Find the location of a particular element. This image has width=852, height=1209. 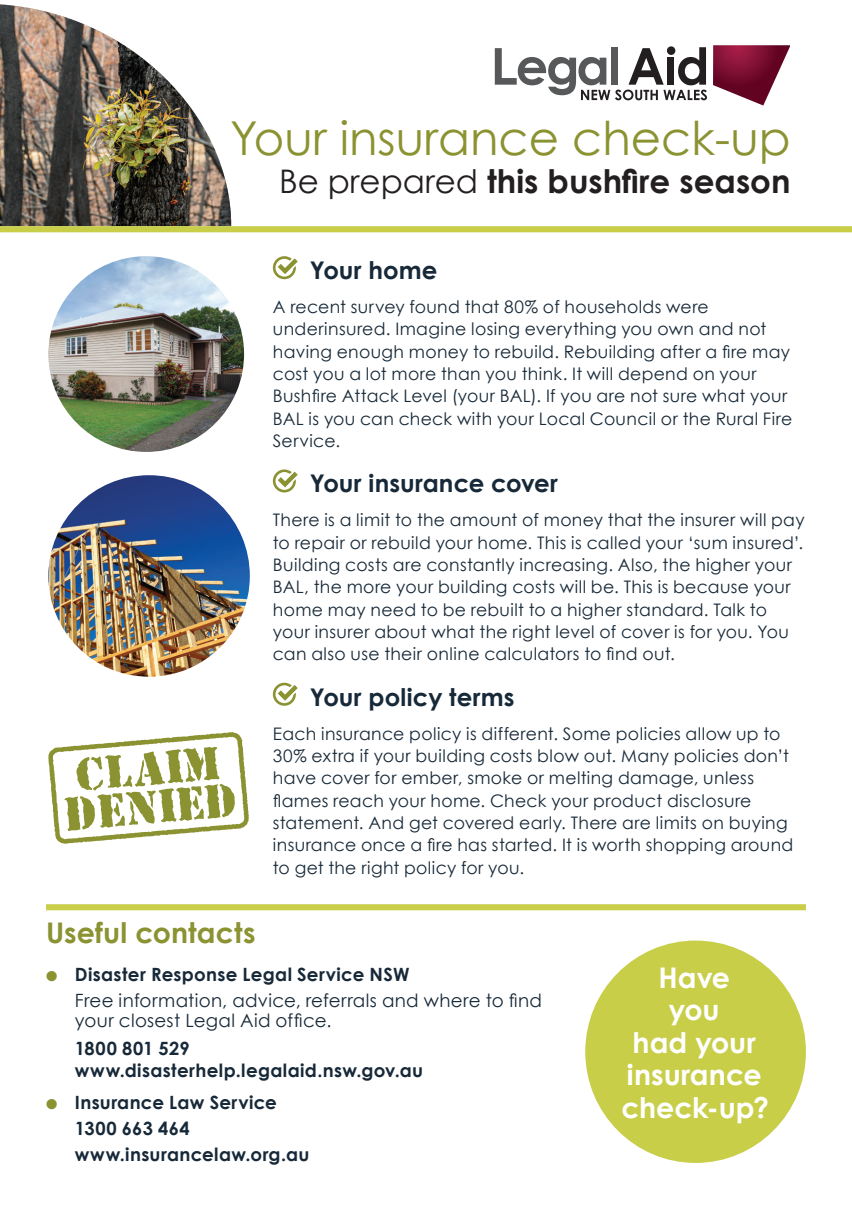

closest is located at coordinates (149, 1020).
